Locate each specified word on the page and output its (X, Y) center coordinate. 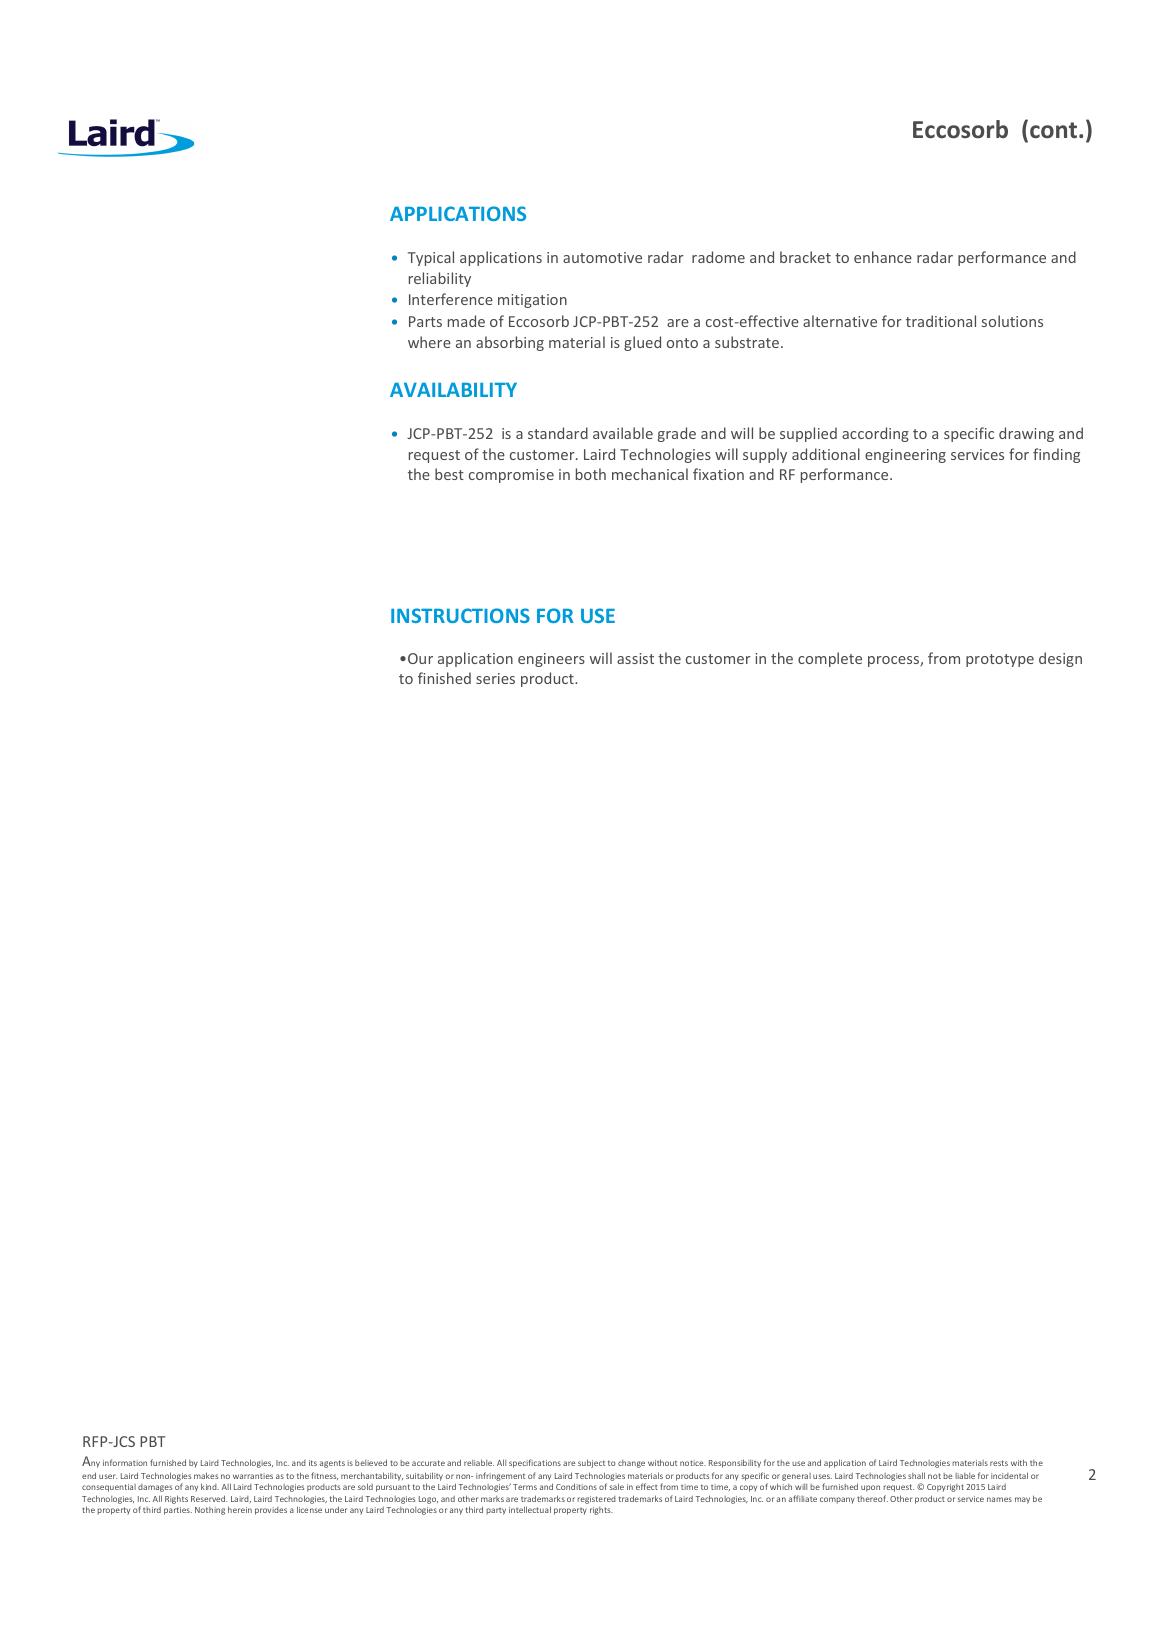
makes (206, 1475)
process (894, 661)
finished (444, 678)
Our (420, 658)
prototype (1000, 660)
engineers (551, 660)
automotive (602, 257)
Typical (431, 258)
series (495, 678)
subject (591, 1463)
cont (1053, 130)
